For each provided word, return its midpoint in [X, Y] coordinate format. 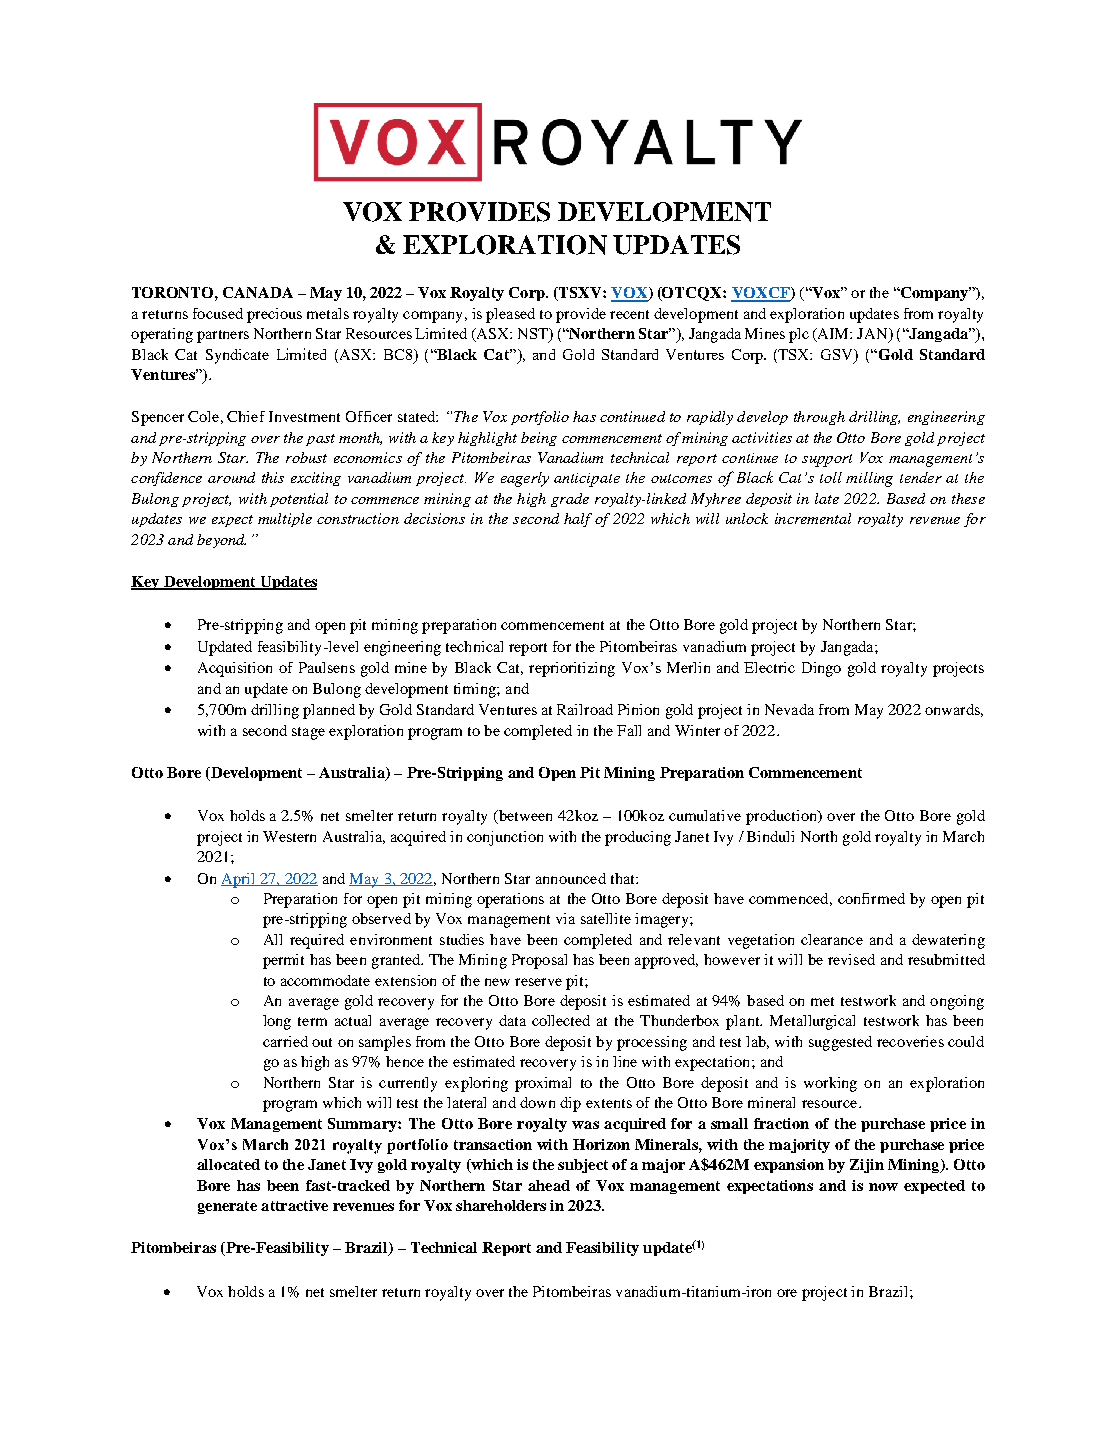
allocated [228, 1164]
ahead [549, 1185]
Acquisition [235, 669]
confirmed [871, 898]
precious [274, 315]
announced [571, 878]
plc [799, 335]
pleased [510, 315]
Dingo [821, 669]
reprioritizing [572, 669]
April [239, 880]
